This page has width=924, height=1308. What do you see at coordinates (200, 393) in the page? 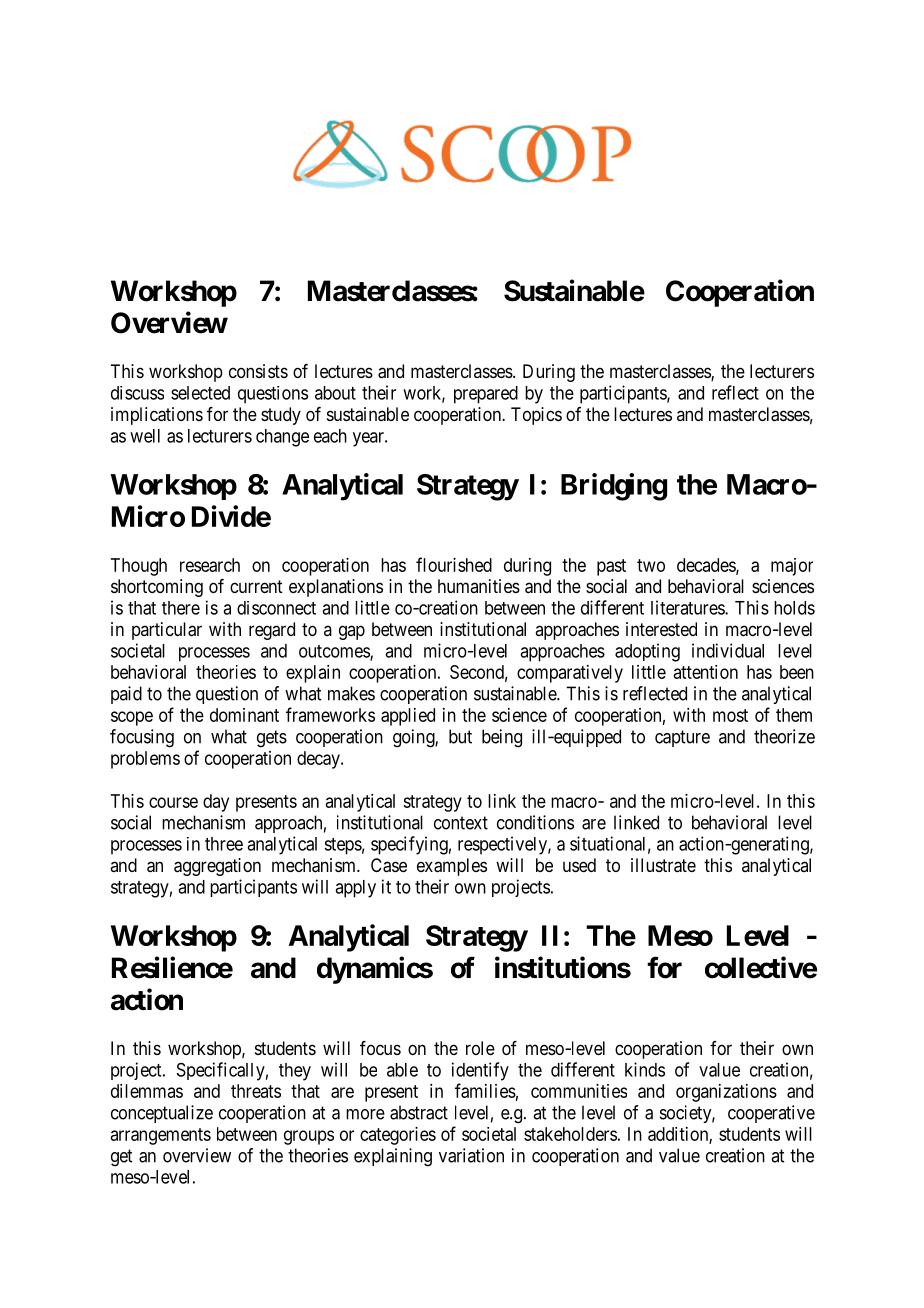
I see `selected` at bounding box center [200, 393].
